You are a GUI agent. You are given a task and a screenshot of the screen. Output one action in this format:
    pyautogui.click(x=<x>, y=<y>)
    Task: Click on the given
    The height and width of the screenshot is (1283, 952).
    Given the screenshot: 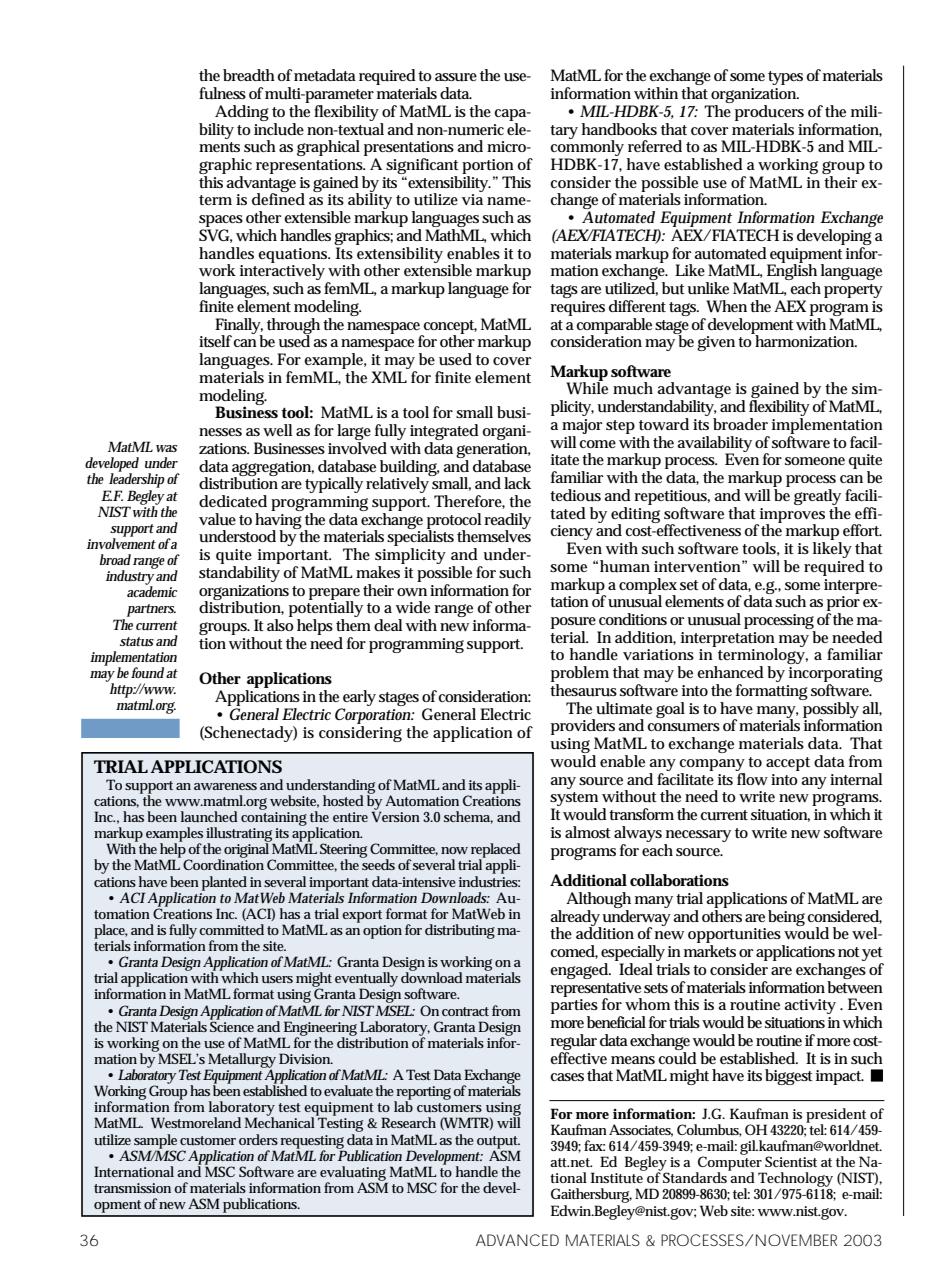 What is the action you would take?
    pyautogui.click(x=716, y=343)
